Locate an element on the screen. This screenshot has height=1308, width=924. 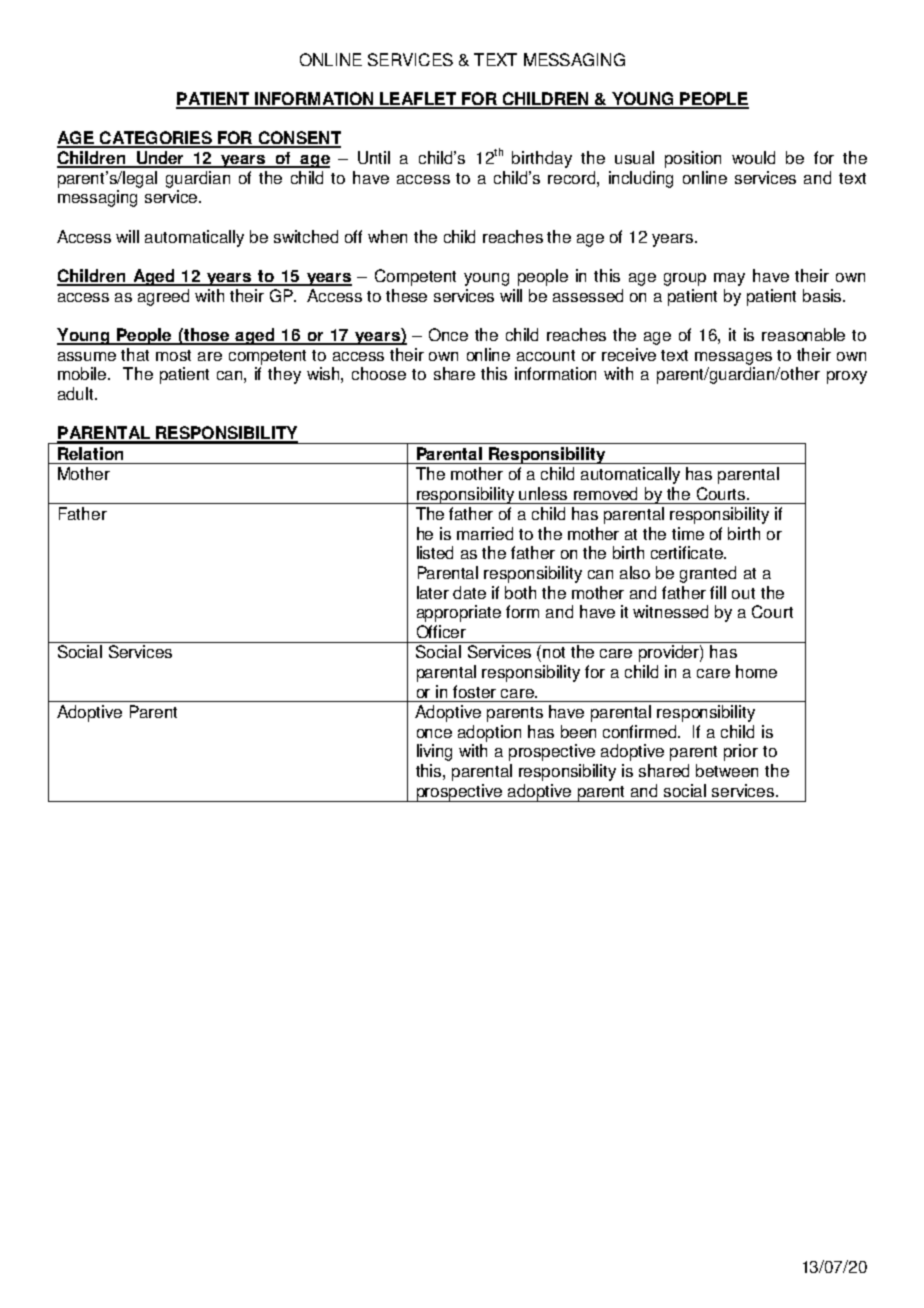
living is located at coordinates (434, 752).
